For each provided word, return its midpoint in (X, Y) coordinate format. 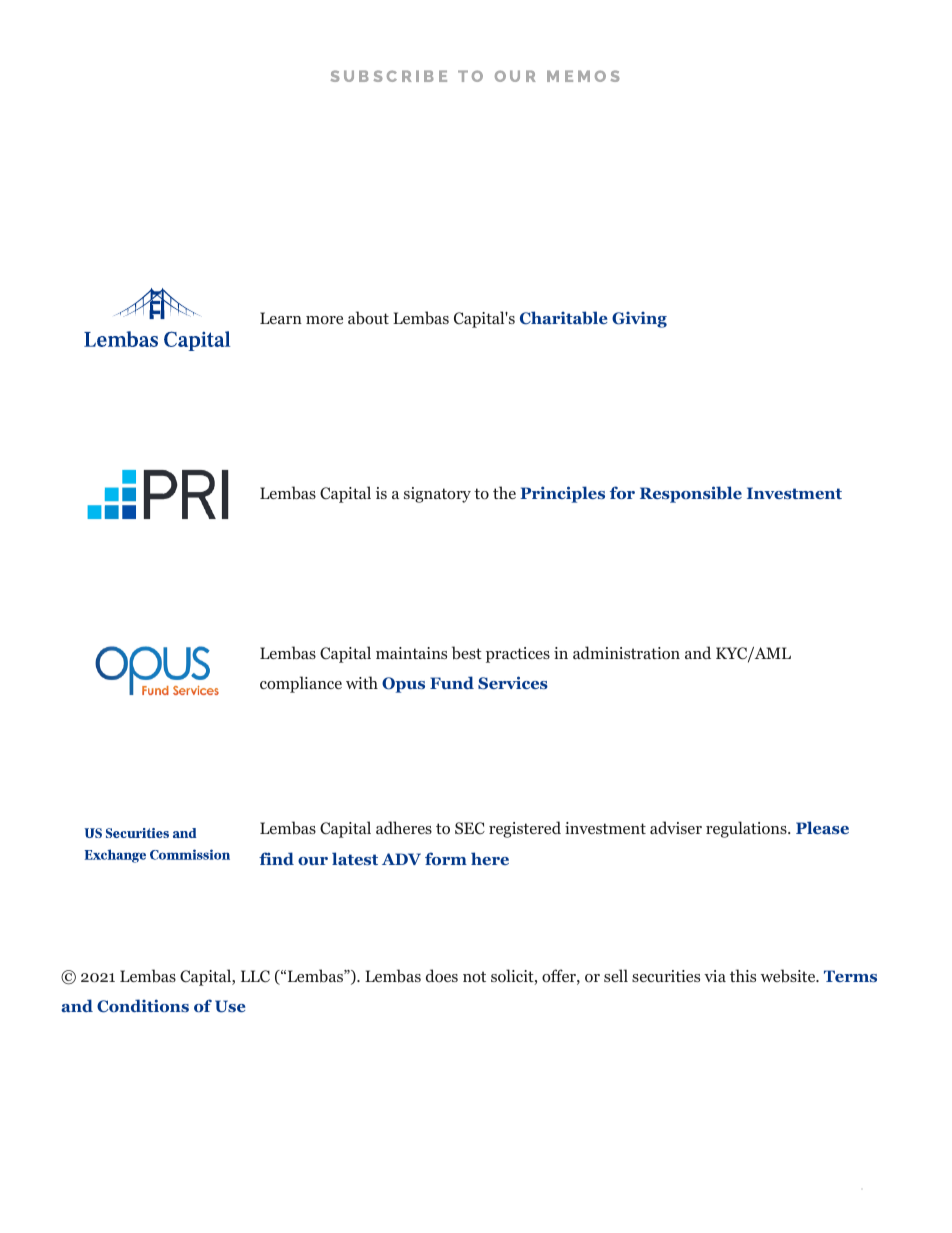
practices (518, 655)
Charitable (563, 318)
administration (626, 652)
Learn (281, 318)
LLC (255, 976)
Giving (639, 320)
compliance (301, 684)
